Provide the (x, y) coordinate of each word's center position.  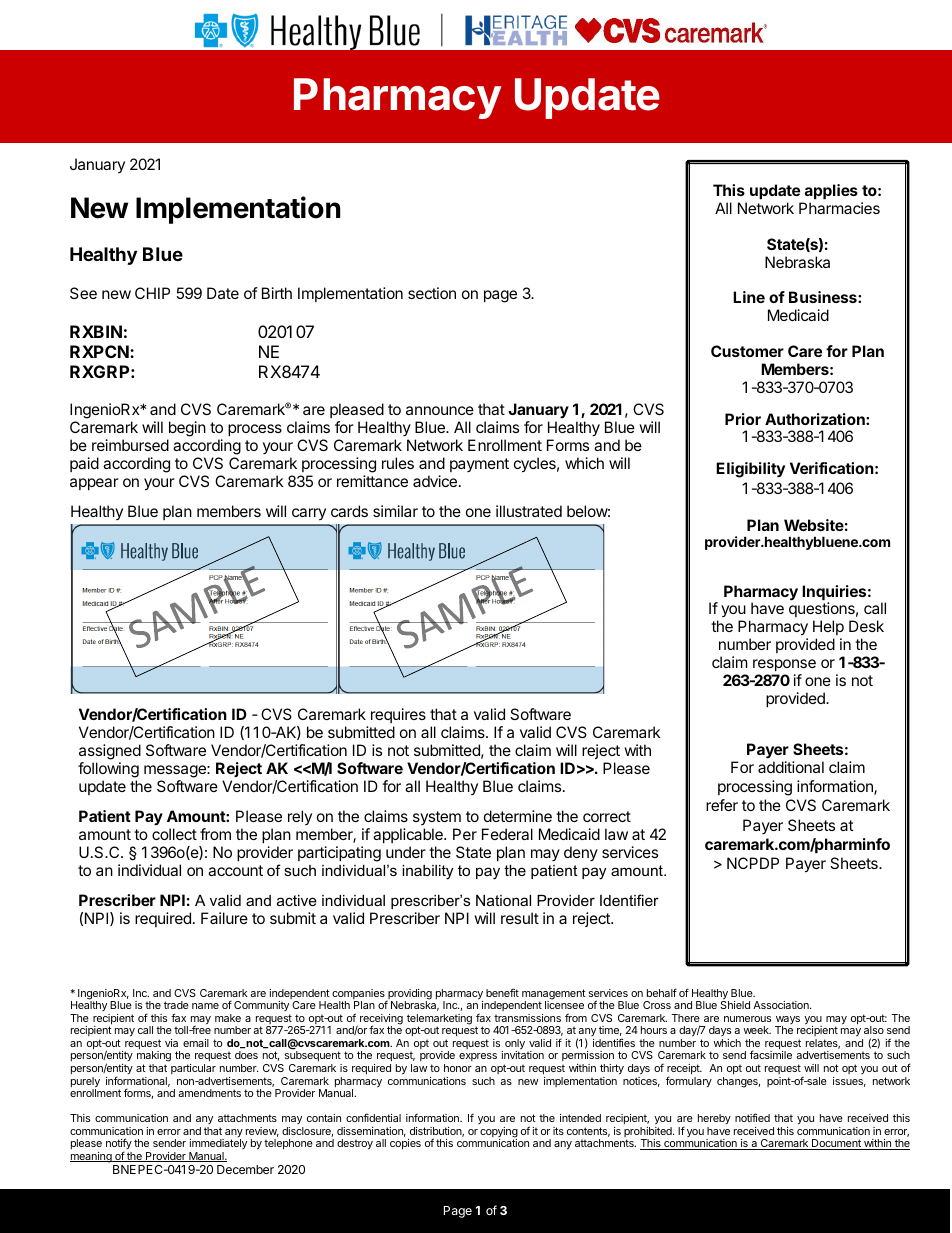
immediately (218, 1146)
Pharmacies (839, 208)
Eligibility (750, 470)
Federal (507, 834)
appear (94, 484)
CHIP (152, 293)
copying (499, 1133)
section (432, 293)
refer (722, 805)
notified (752, 1117)
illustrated (529, 511)
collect (174, 834)
